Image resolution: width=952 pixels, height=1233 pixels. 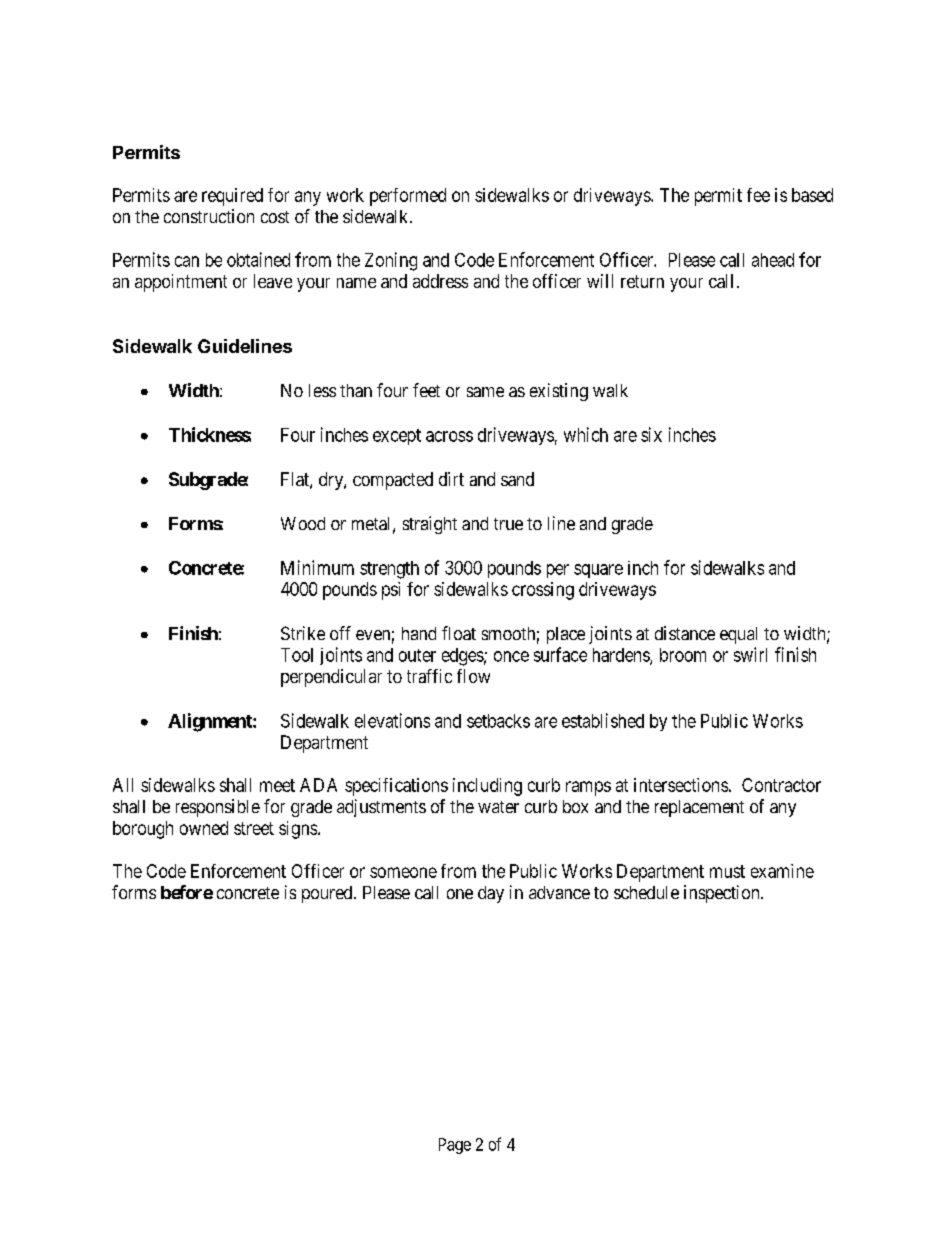 What do you see at coordinates (559, 892) in the page?
I see `advance` at bounding box center [559, 892].
